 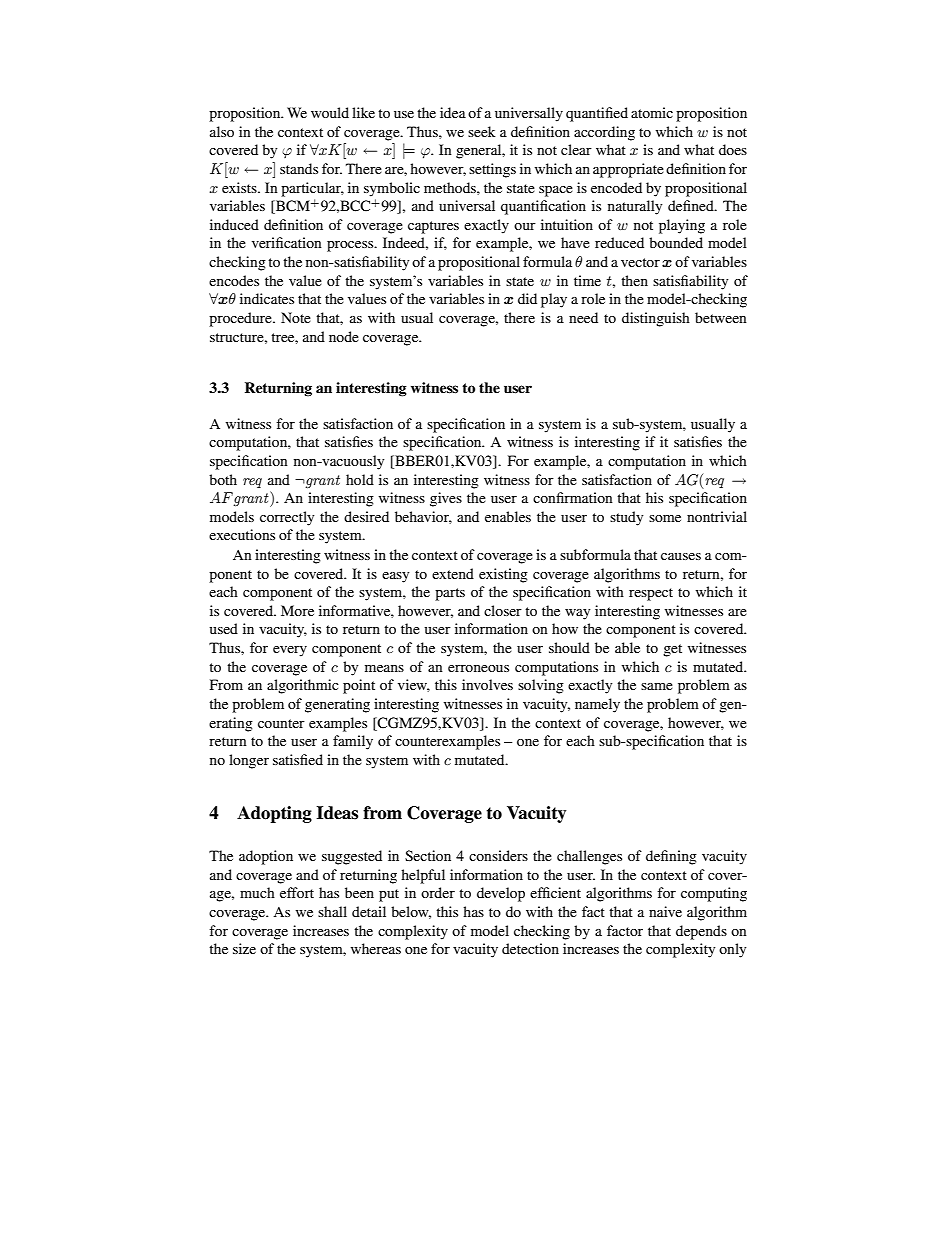 What do you see at coordinates (501, 894) in the screenshot?
I see `develop` at bounding box center [501, 894].
